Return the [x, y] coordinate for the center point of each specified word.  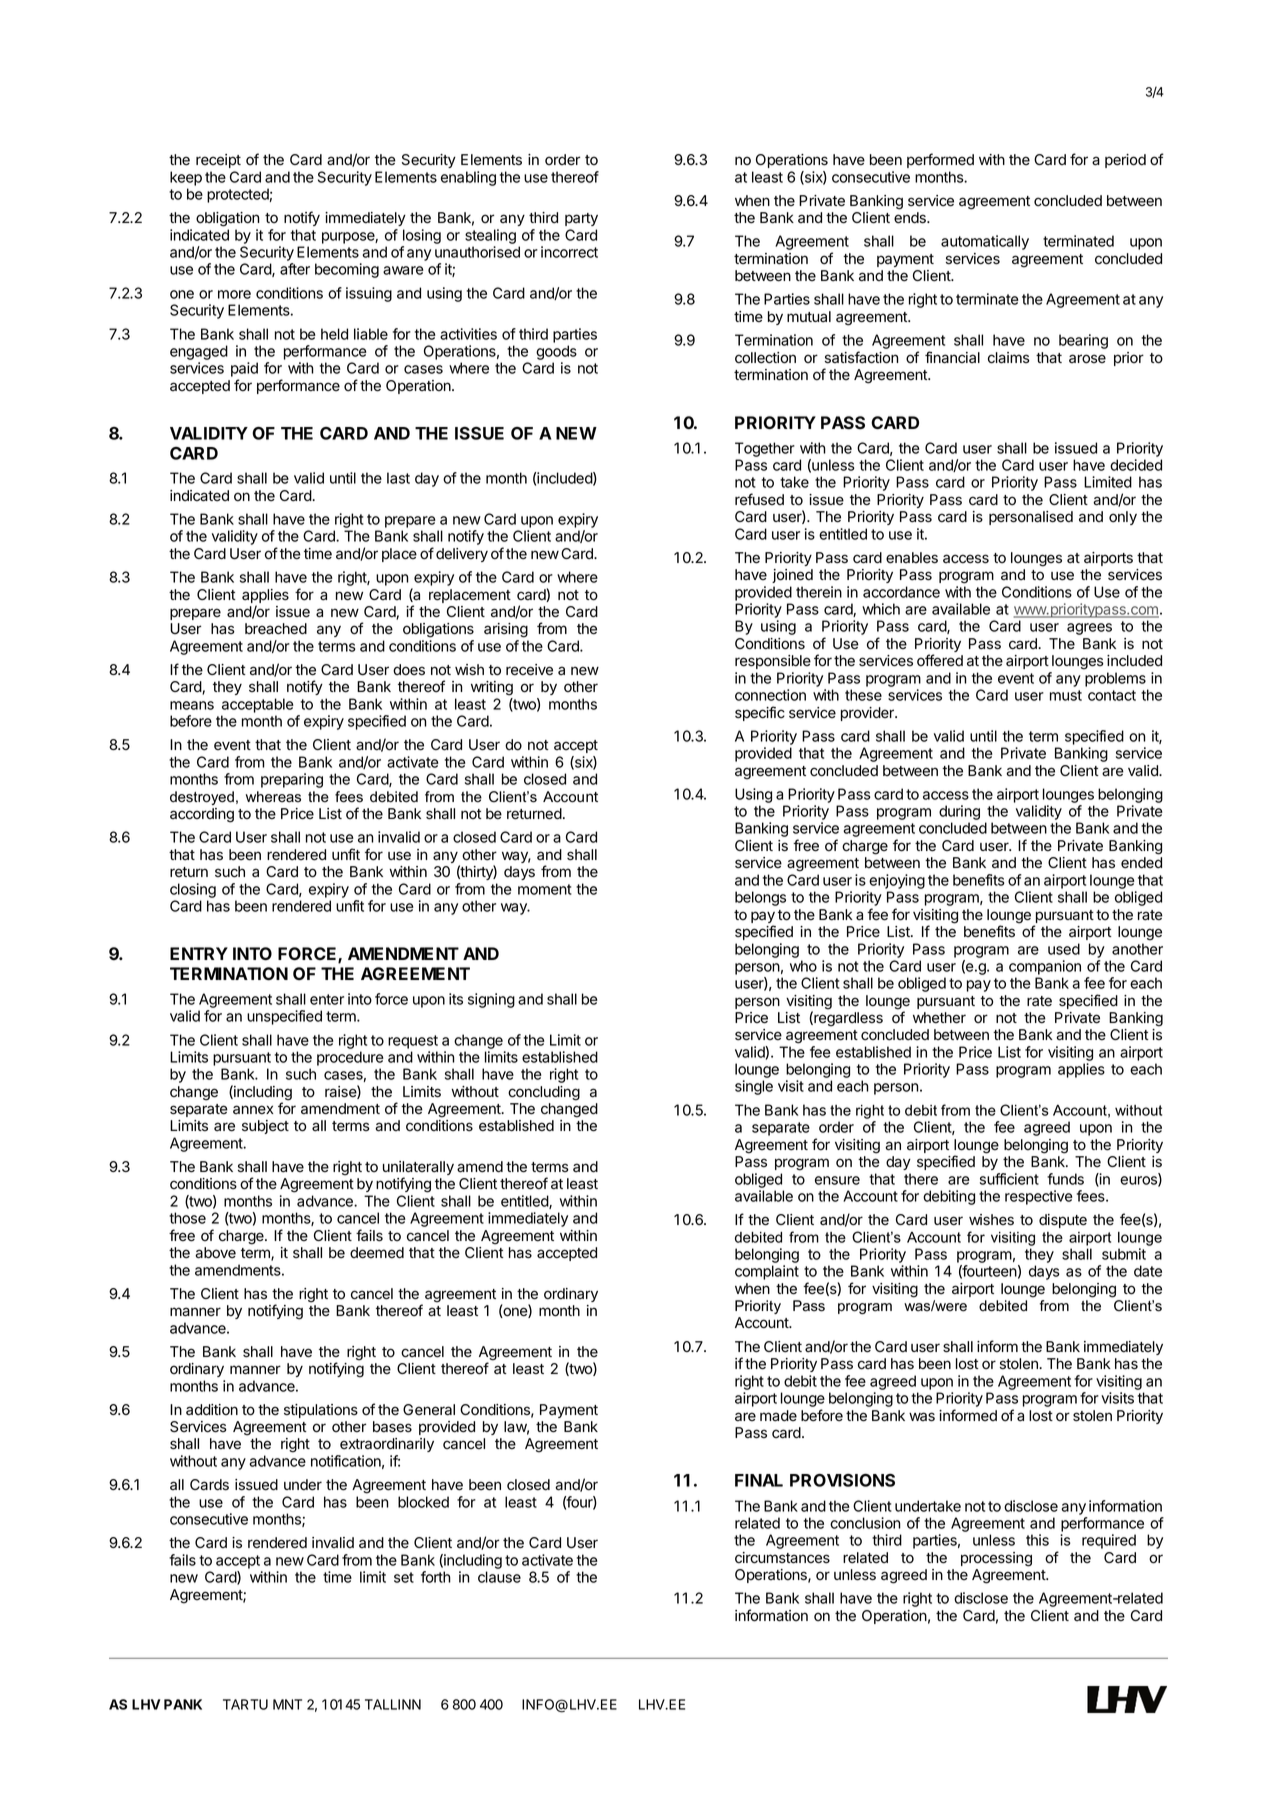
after [295, 269]
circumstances [782, 1558]
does [409, 670]
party [581, 219]
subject [265, 1127]
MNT [287, 1704]
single [754, 1087]
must [1066, 695]
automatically [985, 242]
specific [760, 713]
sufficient [1009, 1179]
